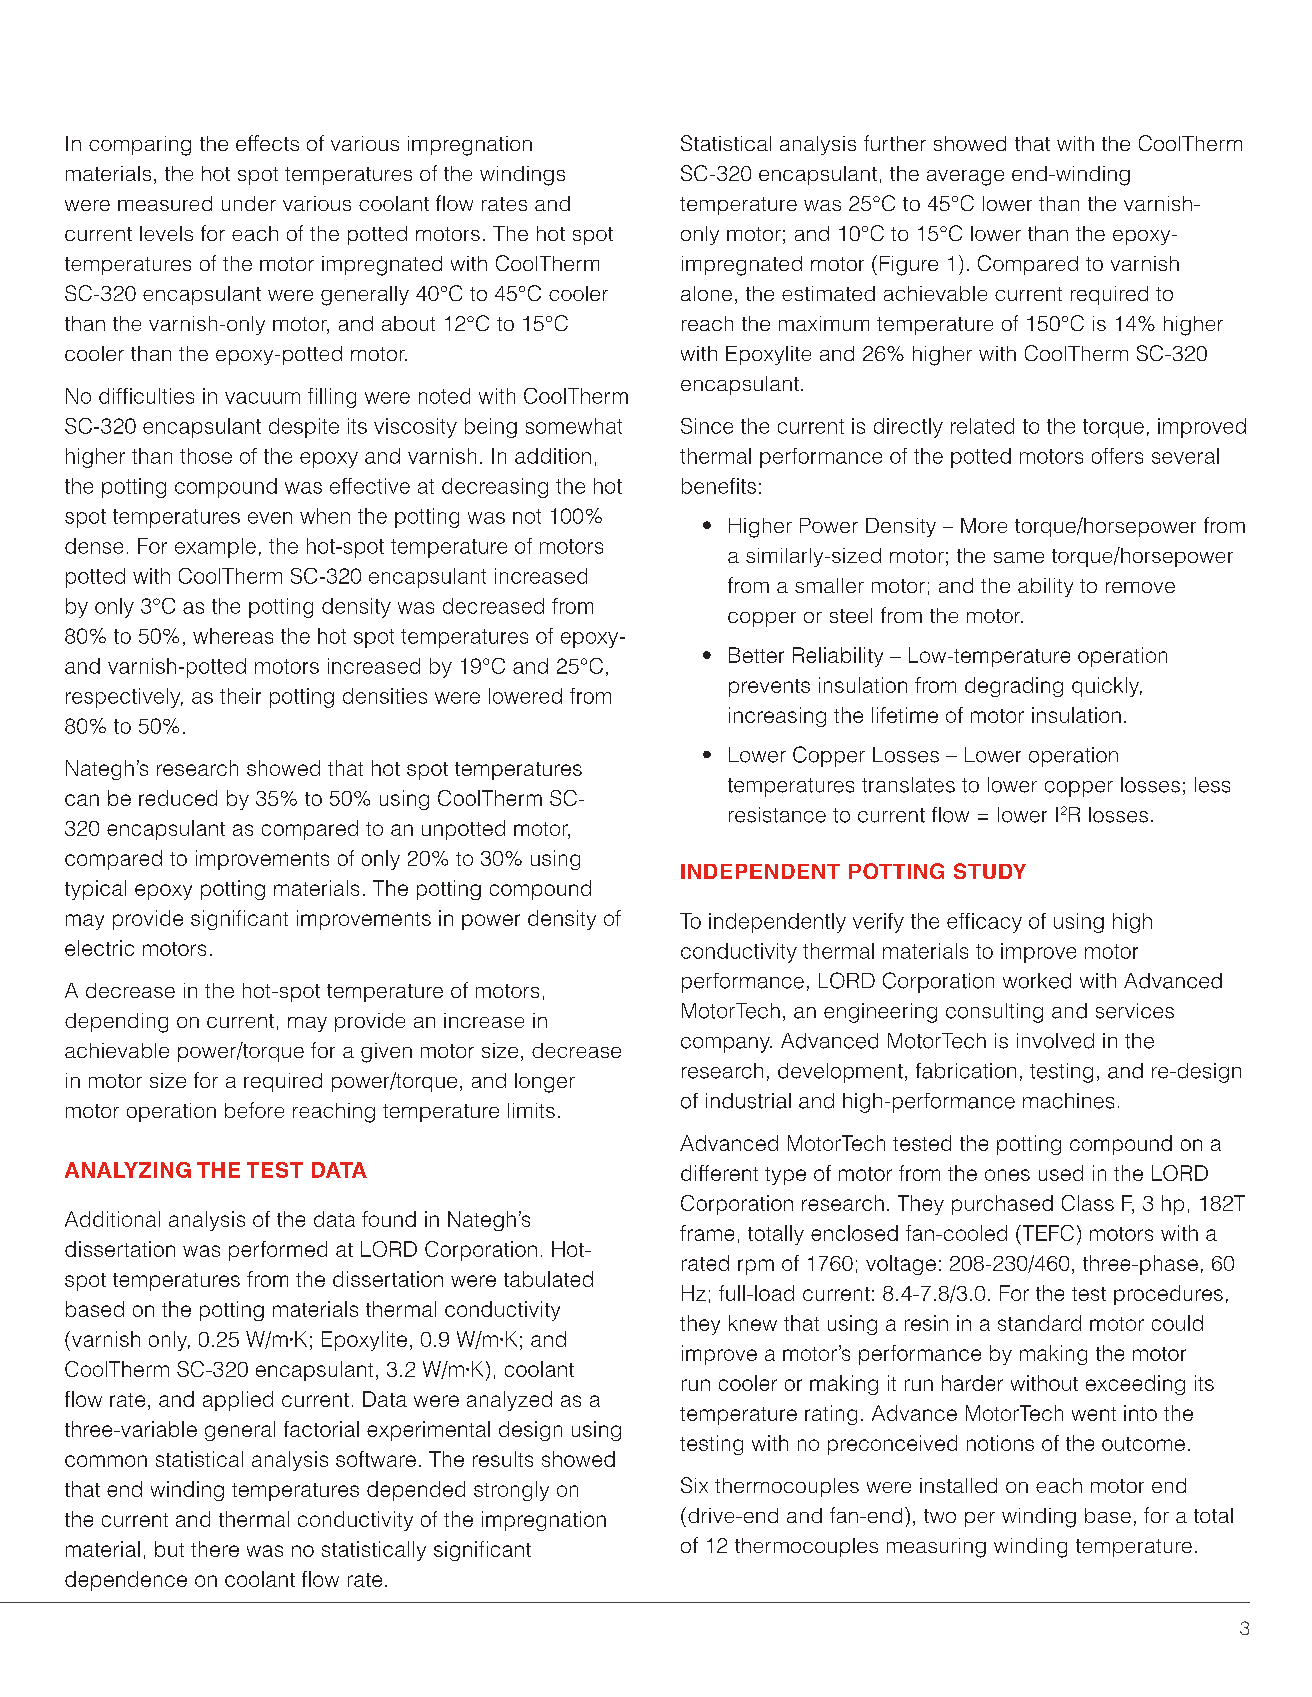  I want to click on there, so click(215, 1549).
